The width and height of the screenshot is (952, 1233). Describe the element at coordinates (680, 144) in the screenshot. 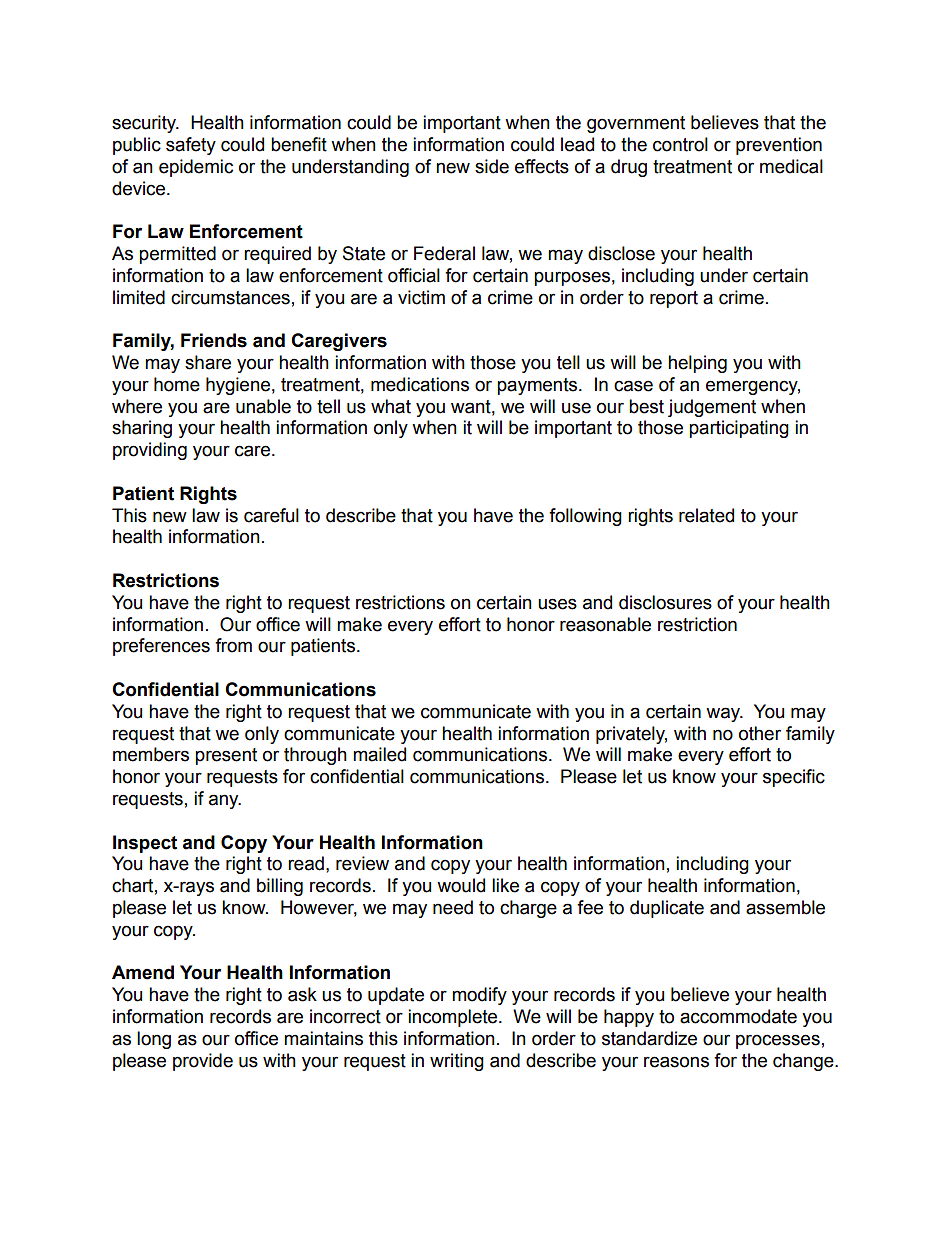

I see `control` at that location.
